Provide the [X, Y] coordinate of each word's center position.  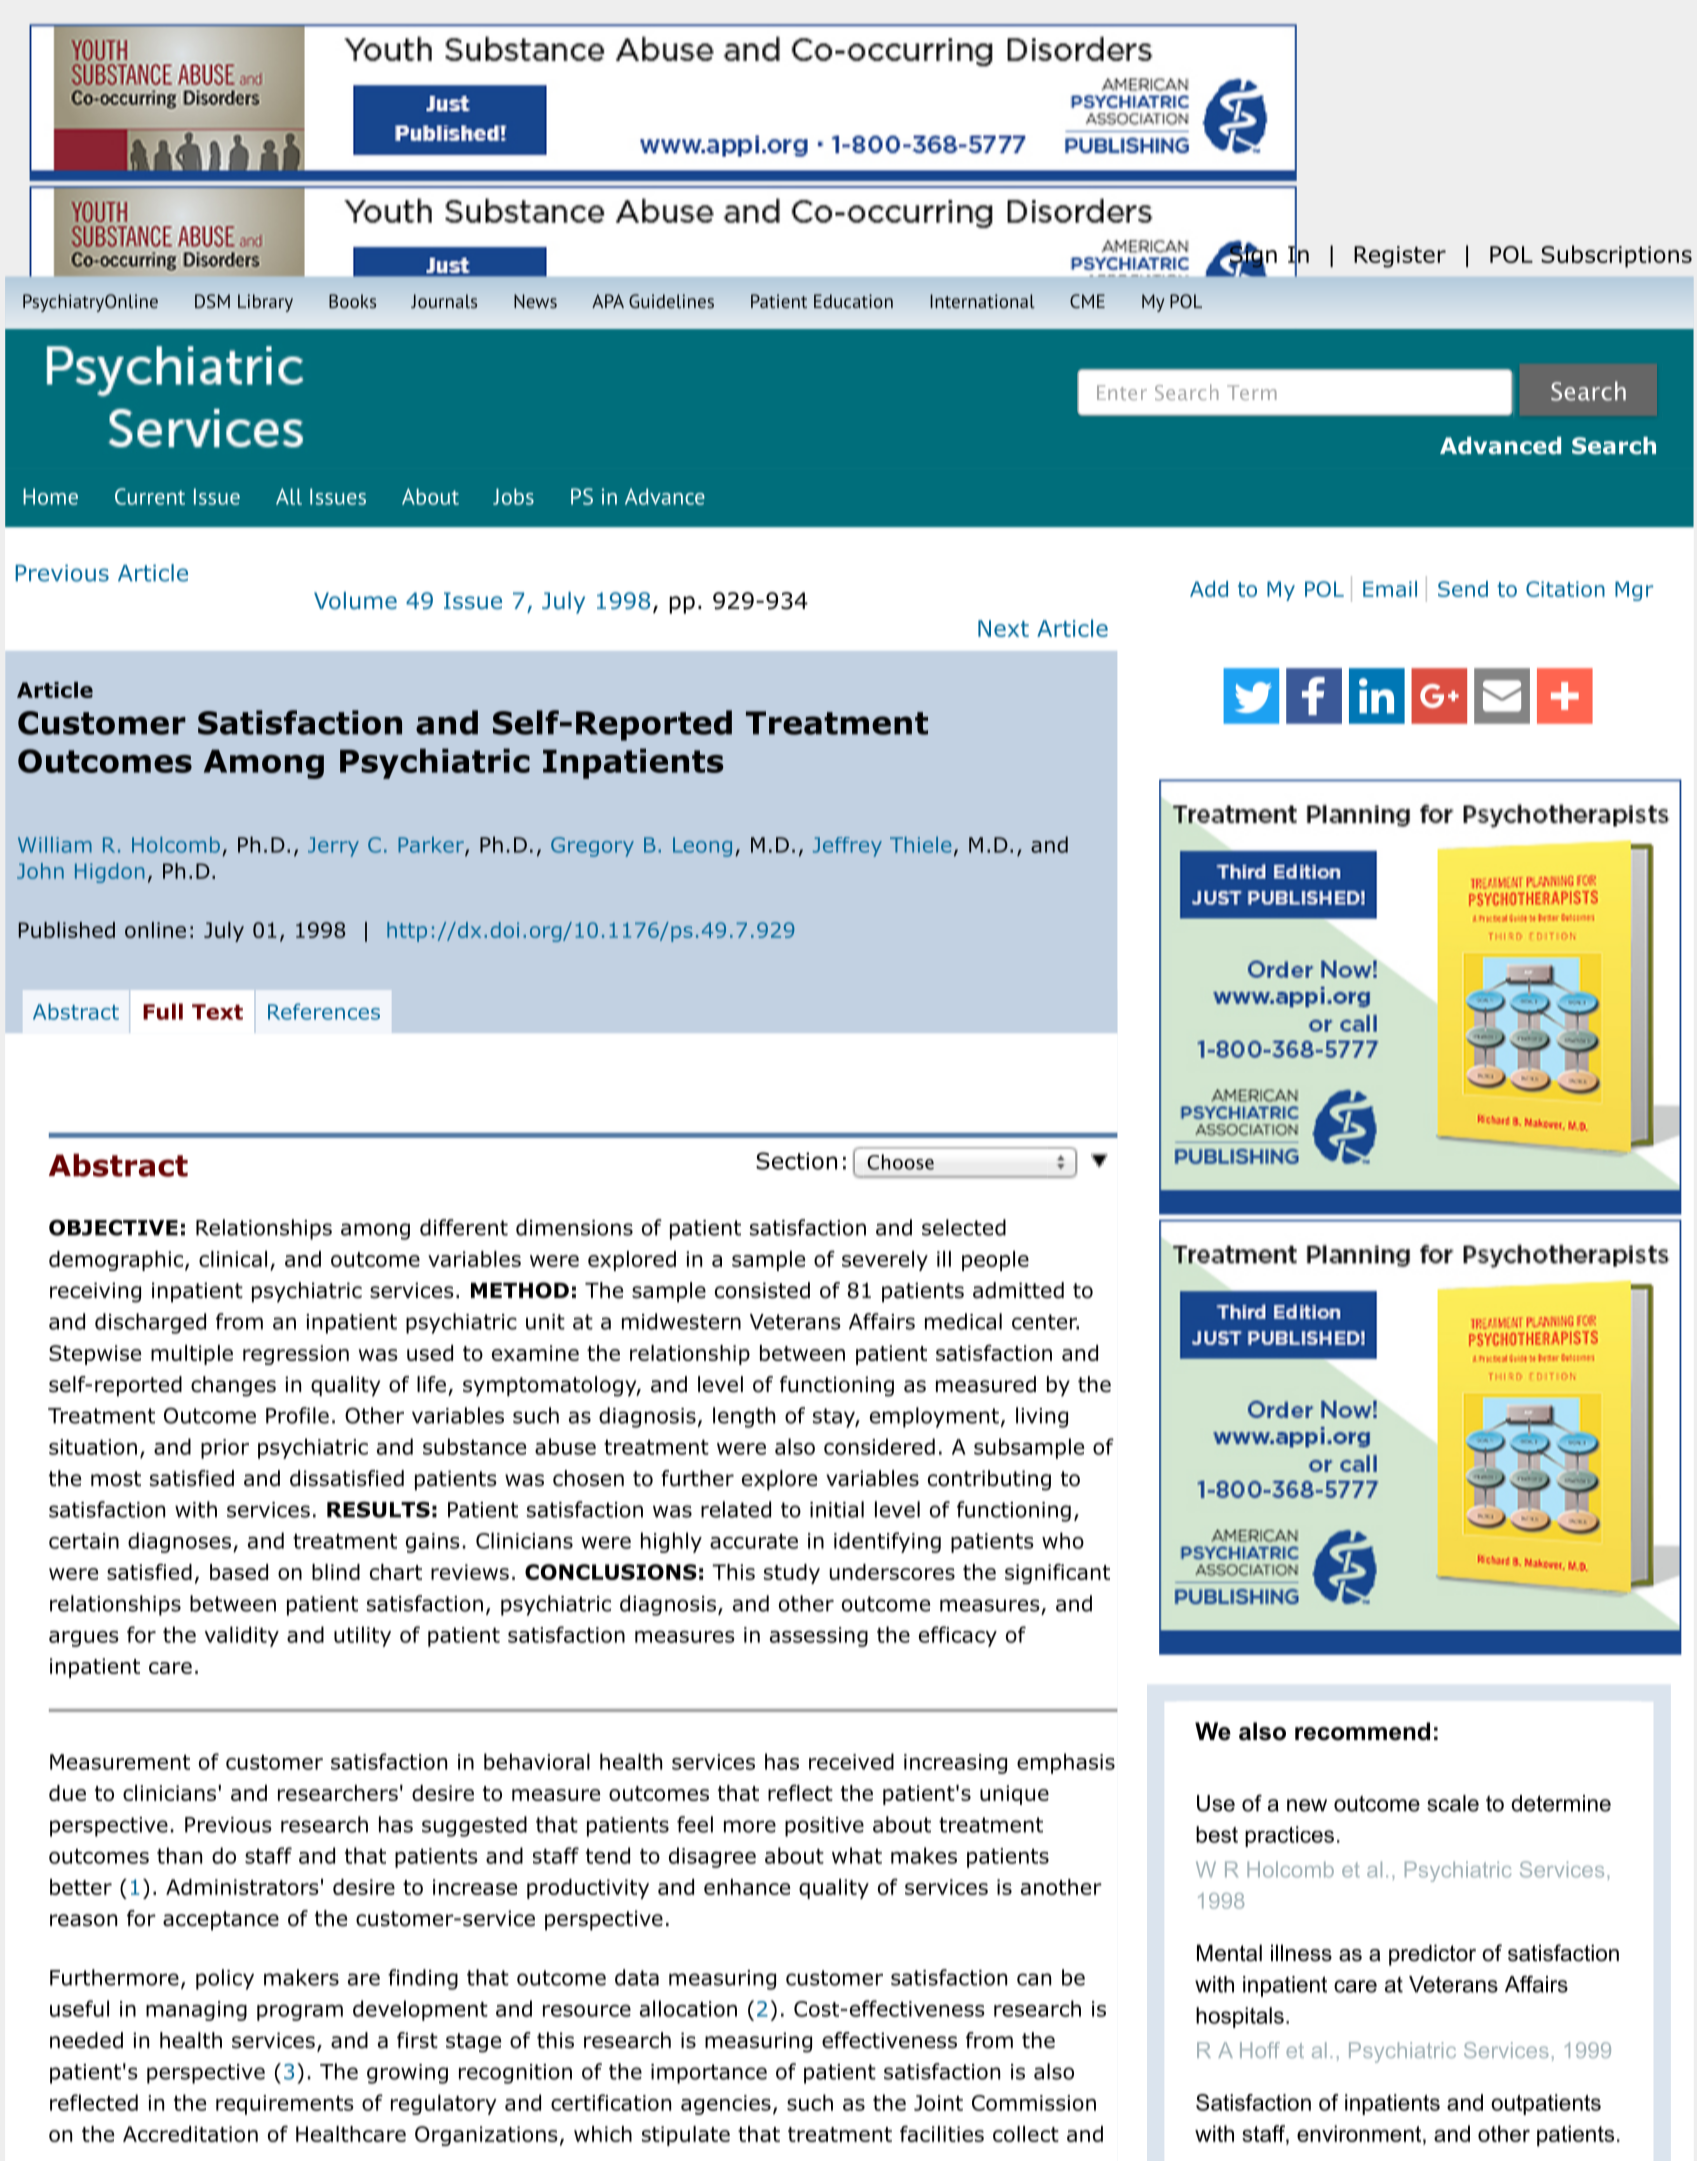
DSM [212, 301]
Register [1400, 257]
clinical [233, 1259]
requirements [285, 2105]
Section [796, 1161]
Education [853, 301]
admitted [1018, 1290]
